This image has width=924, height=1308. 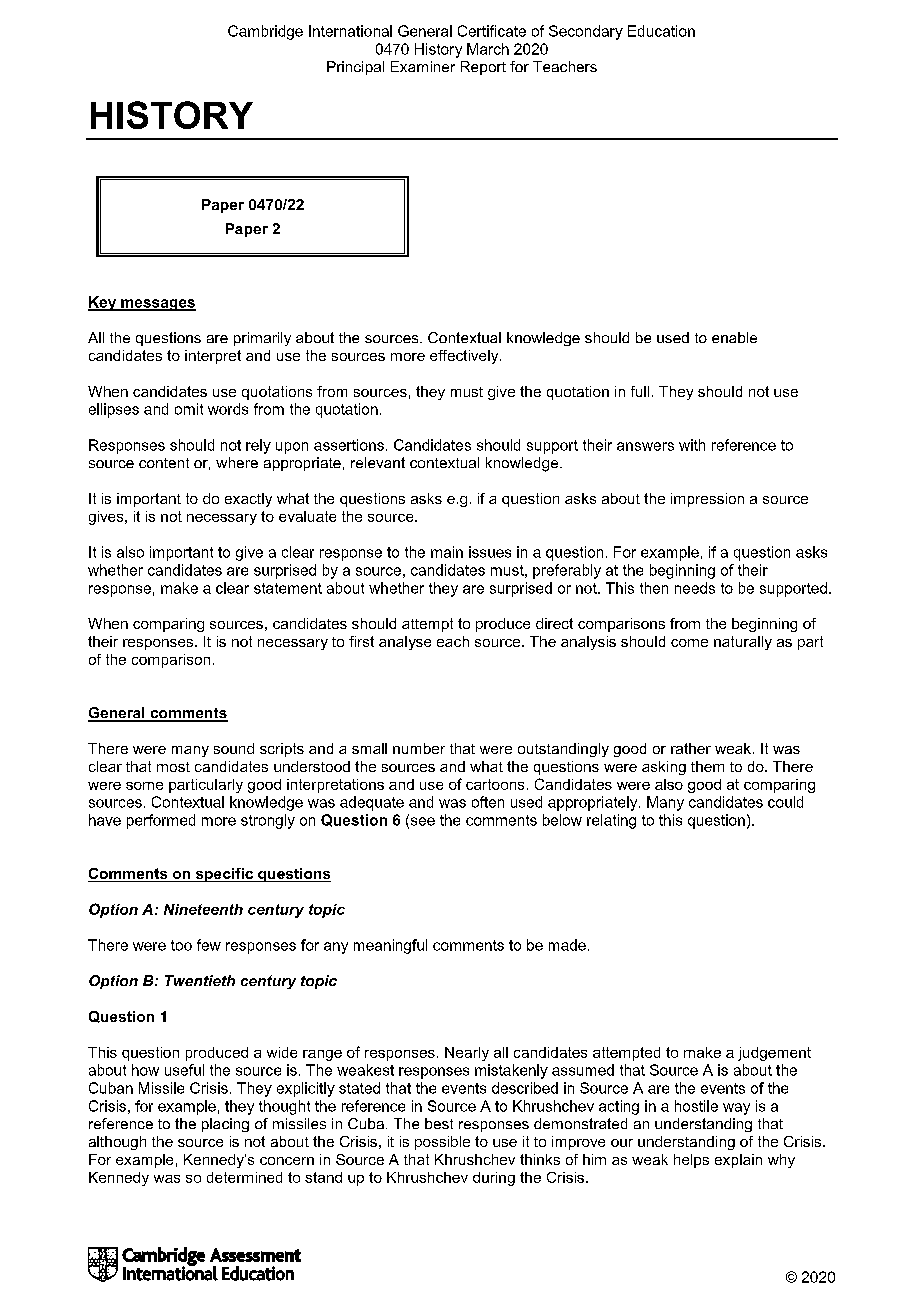 What do you see at coordinates (465, 357) in the image?
I see `effectively` at bounding box center [465, 357].
